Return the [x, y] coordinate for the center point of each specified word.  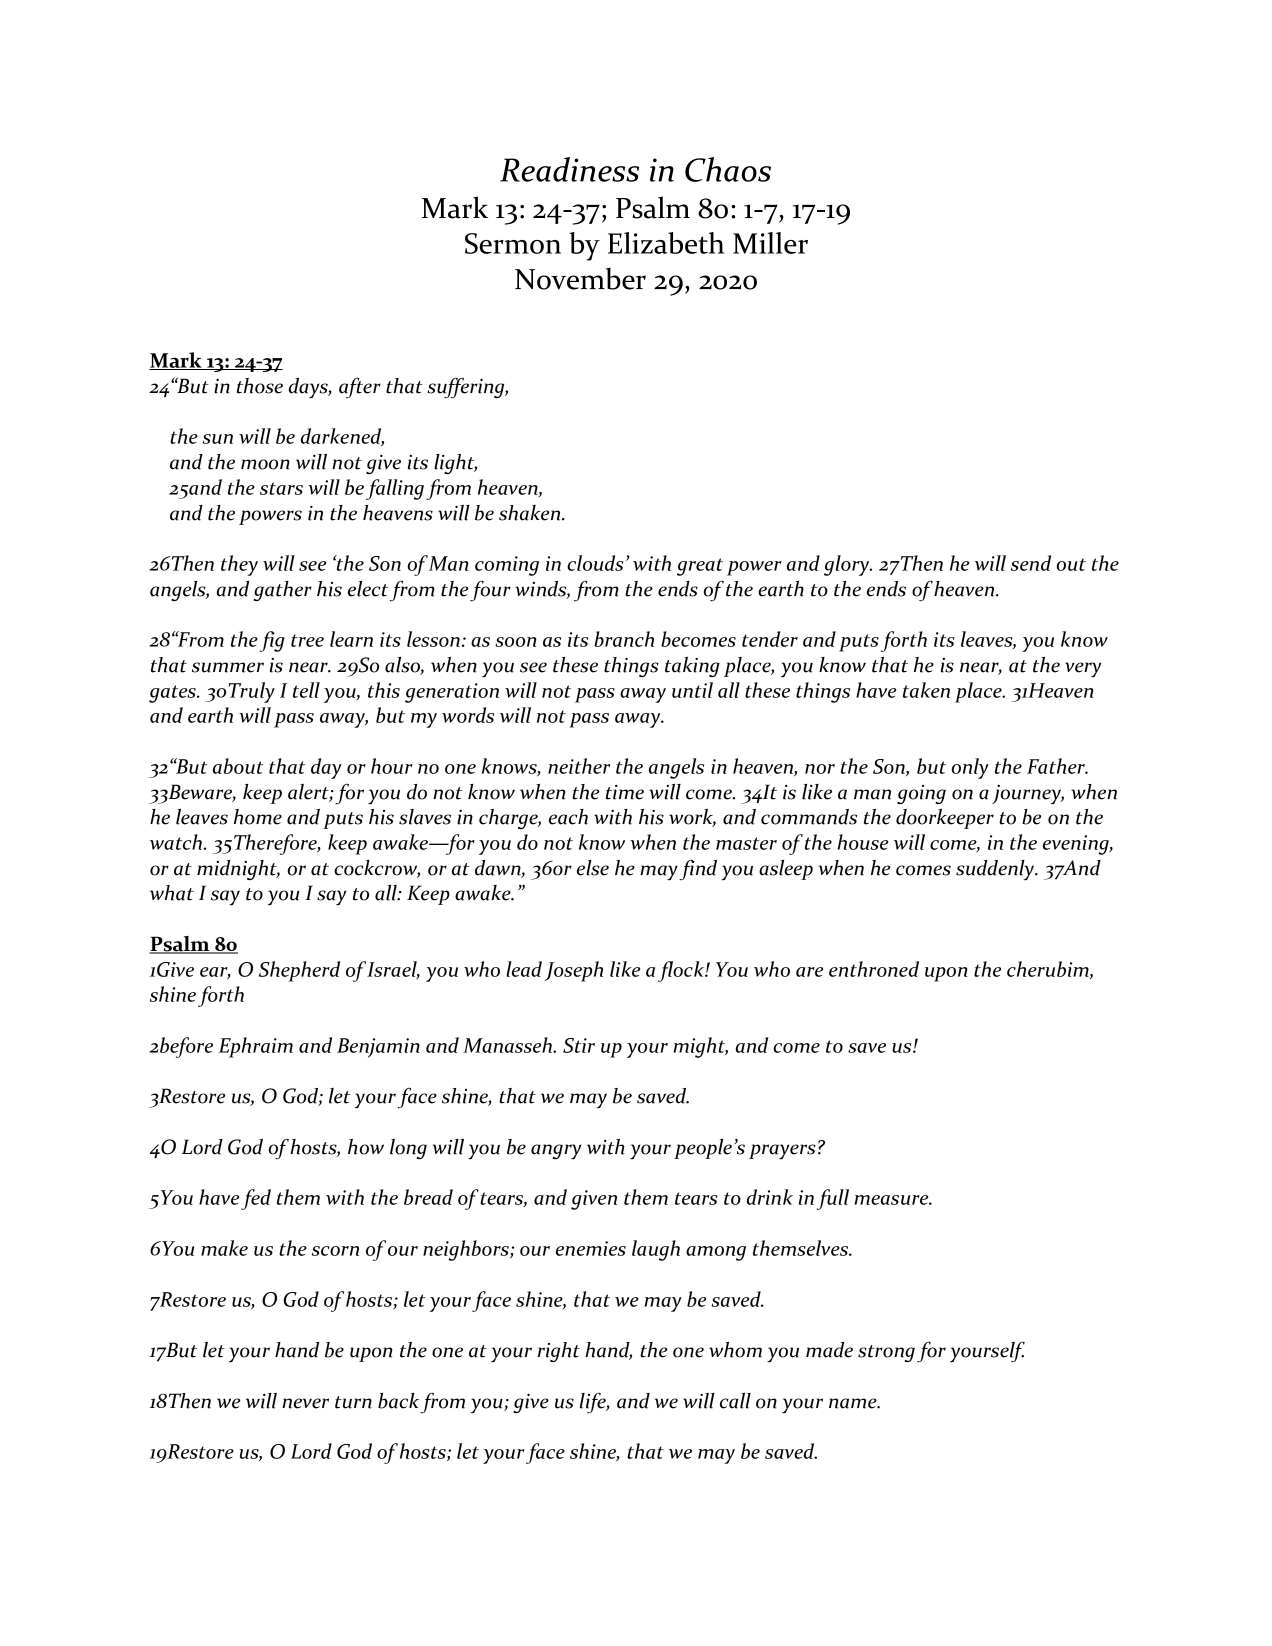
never [305, 1403]
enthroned [874, 969]
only [970, 768]
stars [281, 488]
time [625, 792]
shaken [531, 513]
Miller [770, 243]
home [258, 817]
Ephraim [256, 1047]
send [1031, 563]
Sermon [513, 243]
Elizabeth [666, 243]
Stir [579, 1045]
